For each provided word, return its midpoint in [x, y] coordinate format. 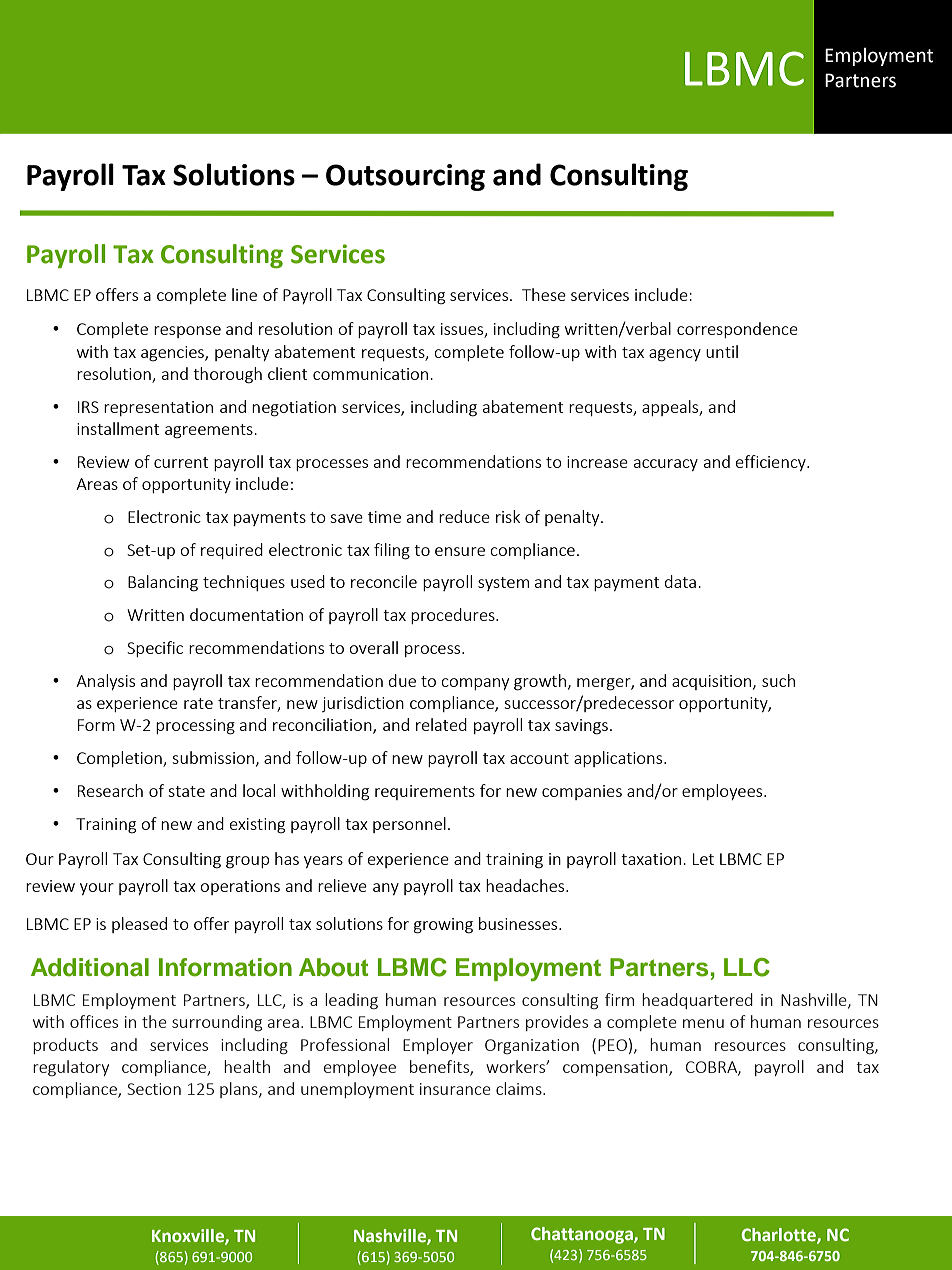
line [244, 294]
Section [154, 1089]
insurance [455, 1089]
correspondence [737, 330]
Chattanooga [583, 1235]
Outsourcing [405, 177]
